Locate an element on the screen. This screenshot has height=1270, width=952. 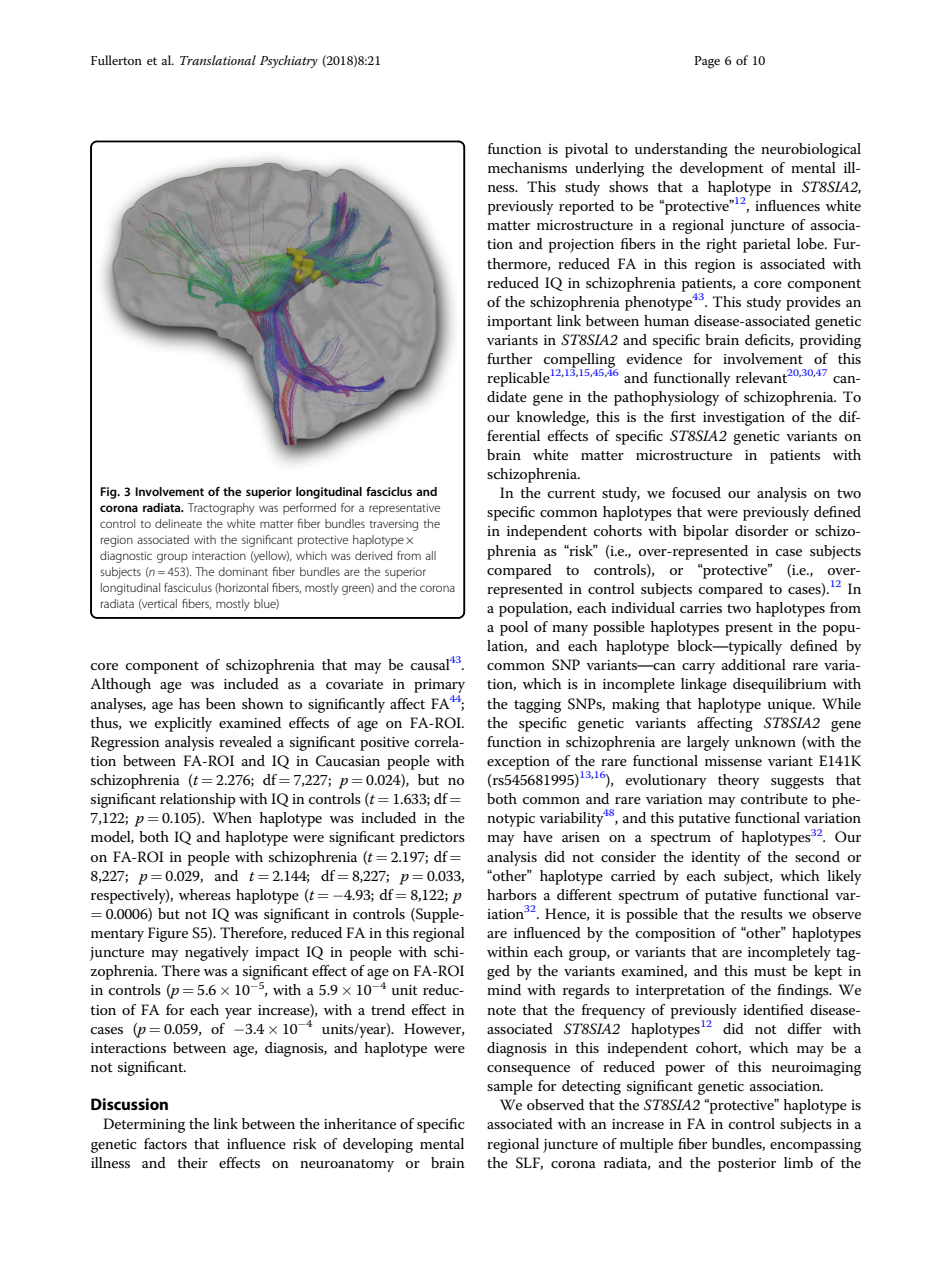
has is located at coordinates (189, 703).
